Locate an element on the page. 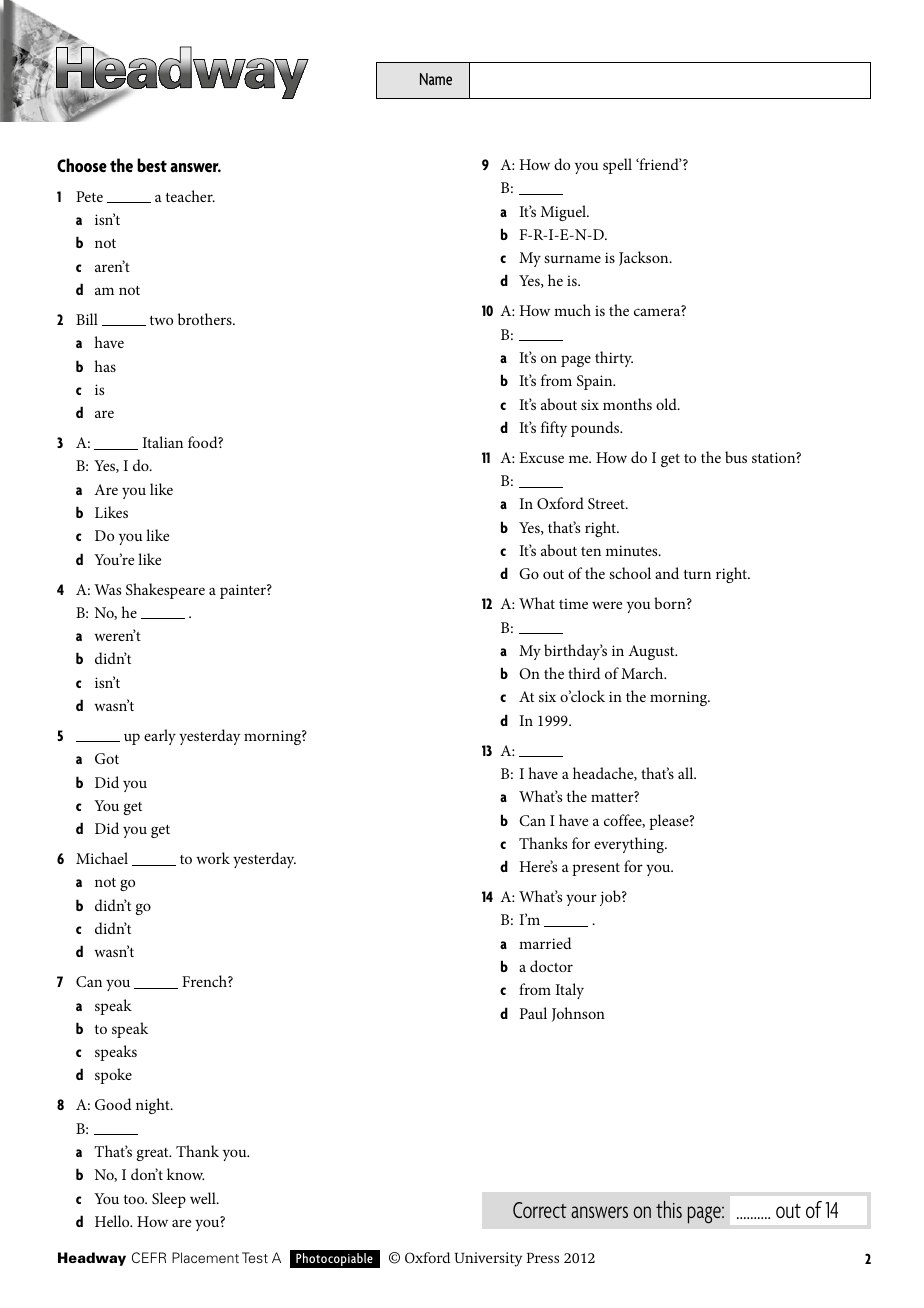 The height and width of the image is (1308, 924). early is located at coordinates (160, 737).
